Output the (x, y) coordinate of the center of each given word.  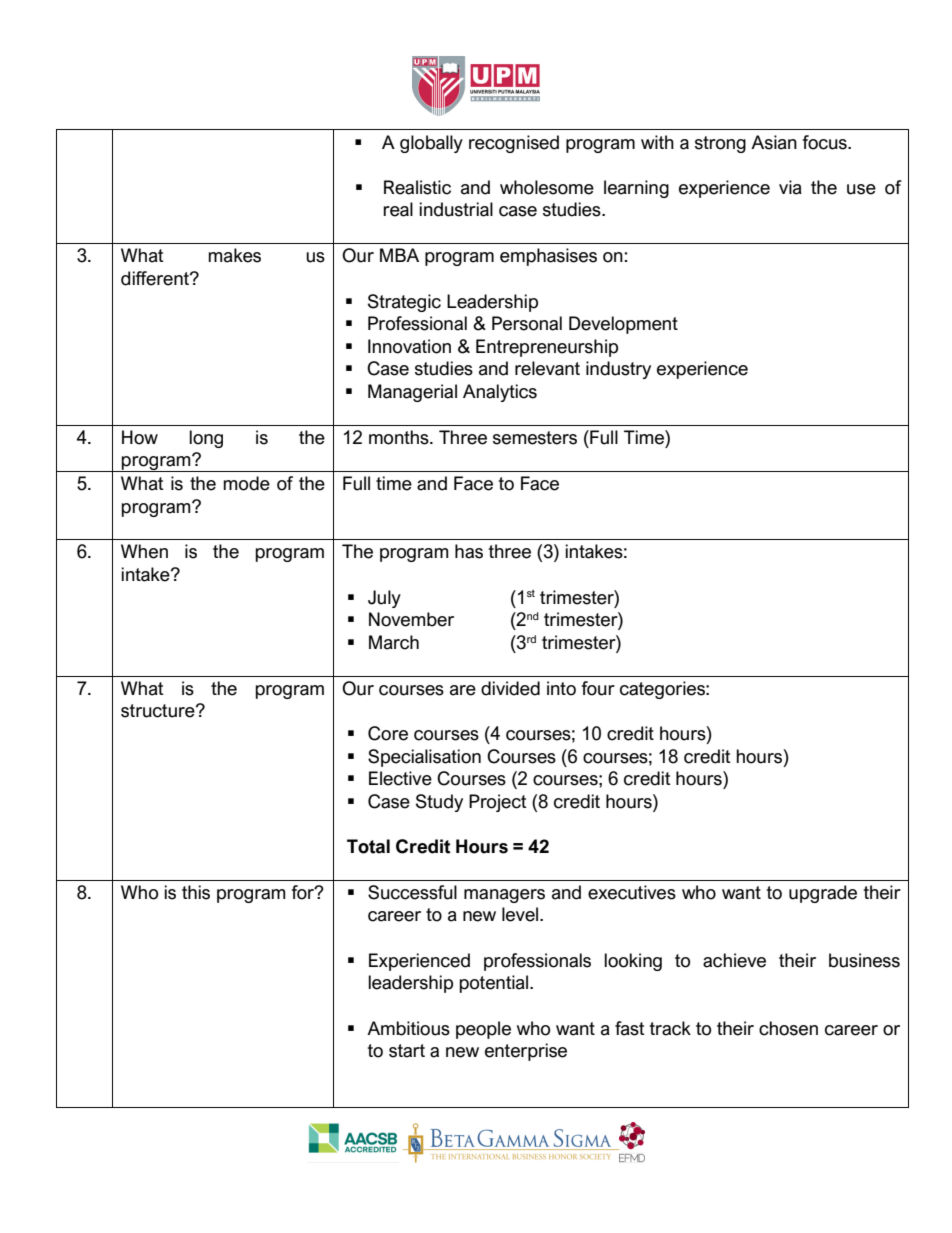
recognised (514, 144)
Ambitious (408, 1028)
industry (618, 370)
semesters (535, 438)
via (790, 187)
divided (510, 688)
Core (388, 733)
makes (234, 255)
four (598, 688)
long (206, 439)
